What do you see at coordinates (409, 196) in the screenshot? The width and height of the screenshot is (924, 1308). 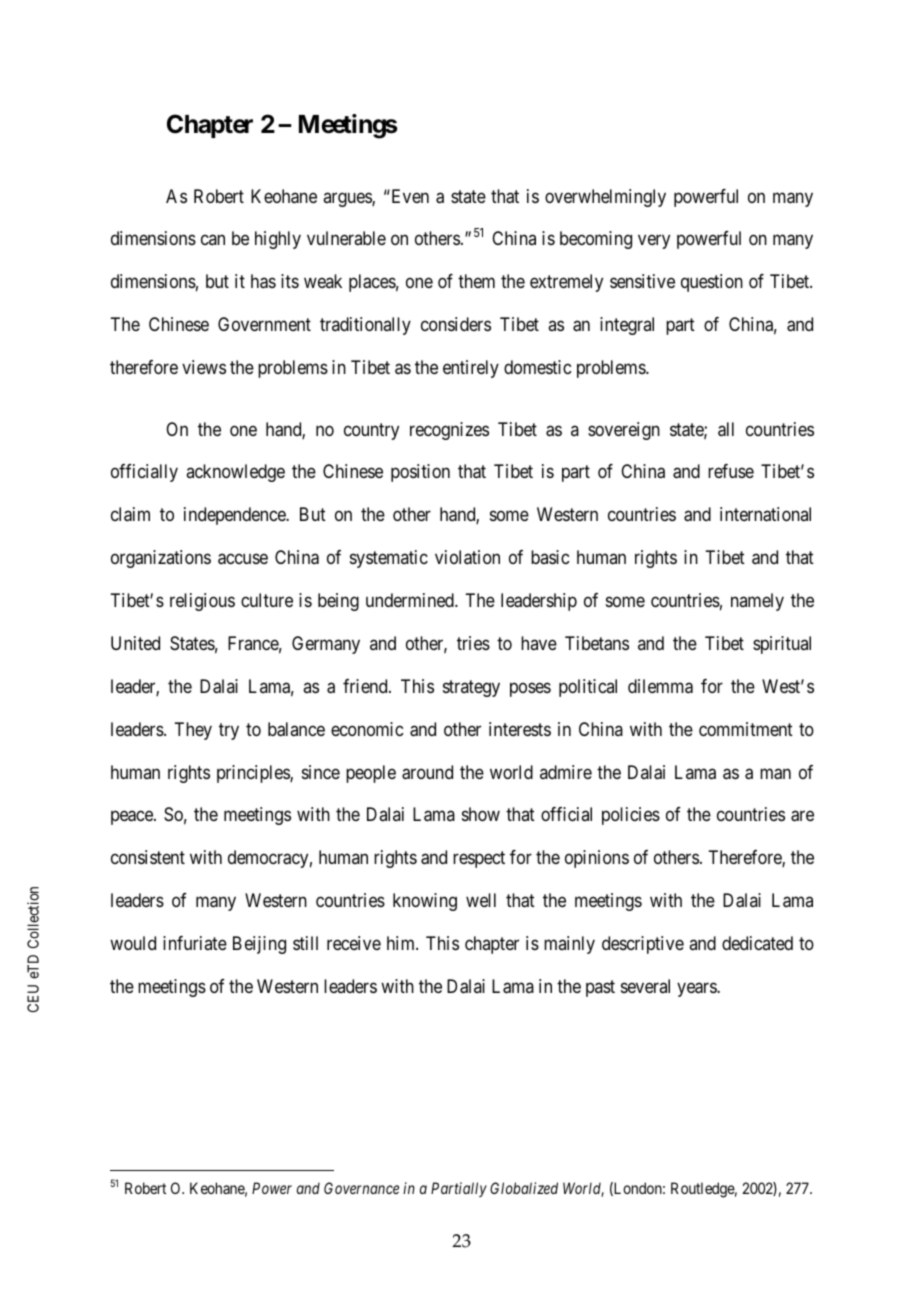 I see `Even` at bounding box center [409, 196].
